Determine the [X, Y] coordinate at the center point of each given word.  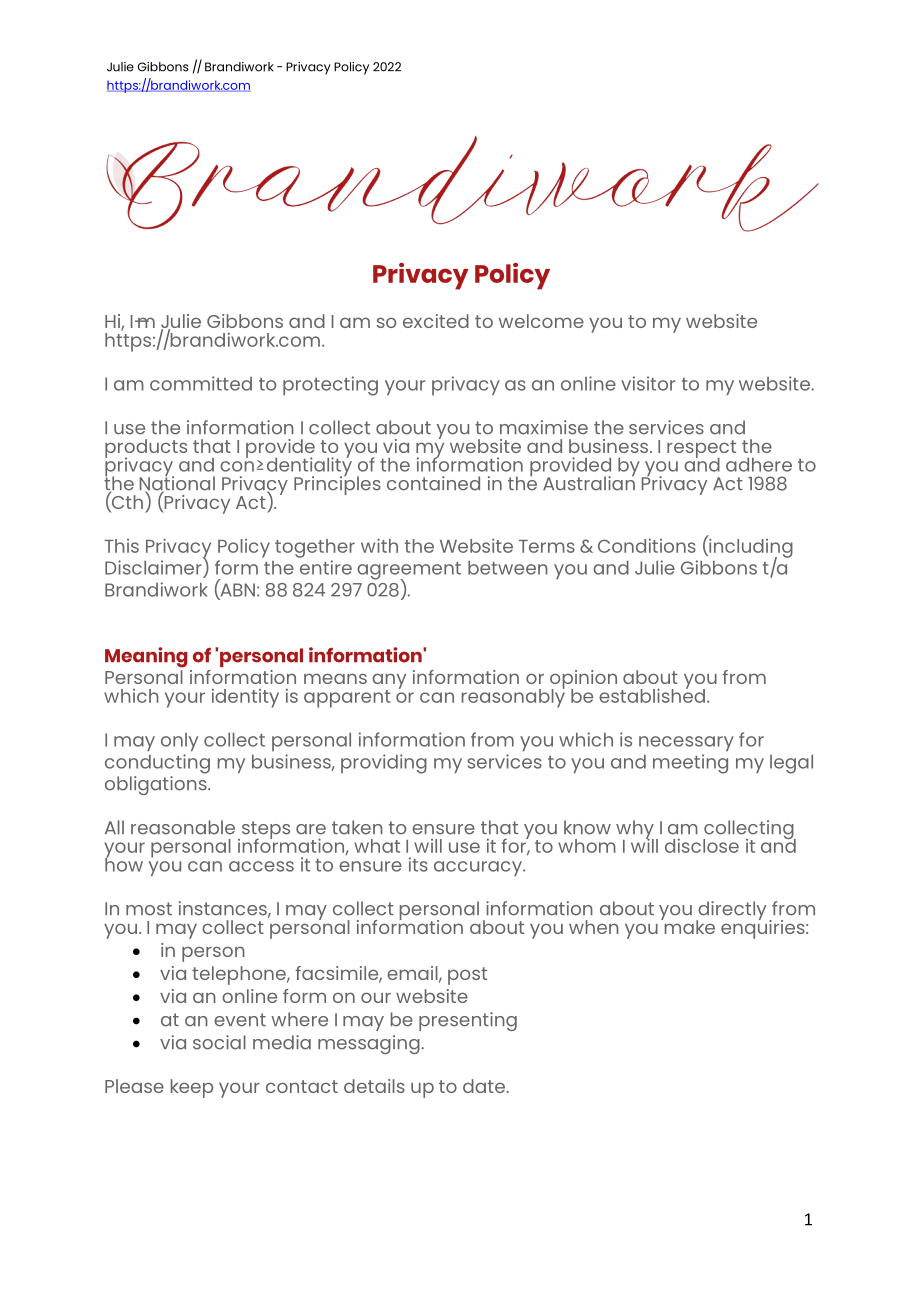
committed [201, 383]
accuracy [479, 868]
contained [433, 483]
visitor [648, 383]
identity [245, 698]
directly [731, 912]
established [652, 694]
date [484, 1086]
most [149, 909]
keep [192, 1088]
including [750, 548]
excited [436, 321]
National [177, 483]
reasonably [513, 697]
